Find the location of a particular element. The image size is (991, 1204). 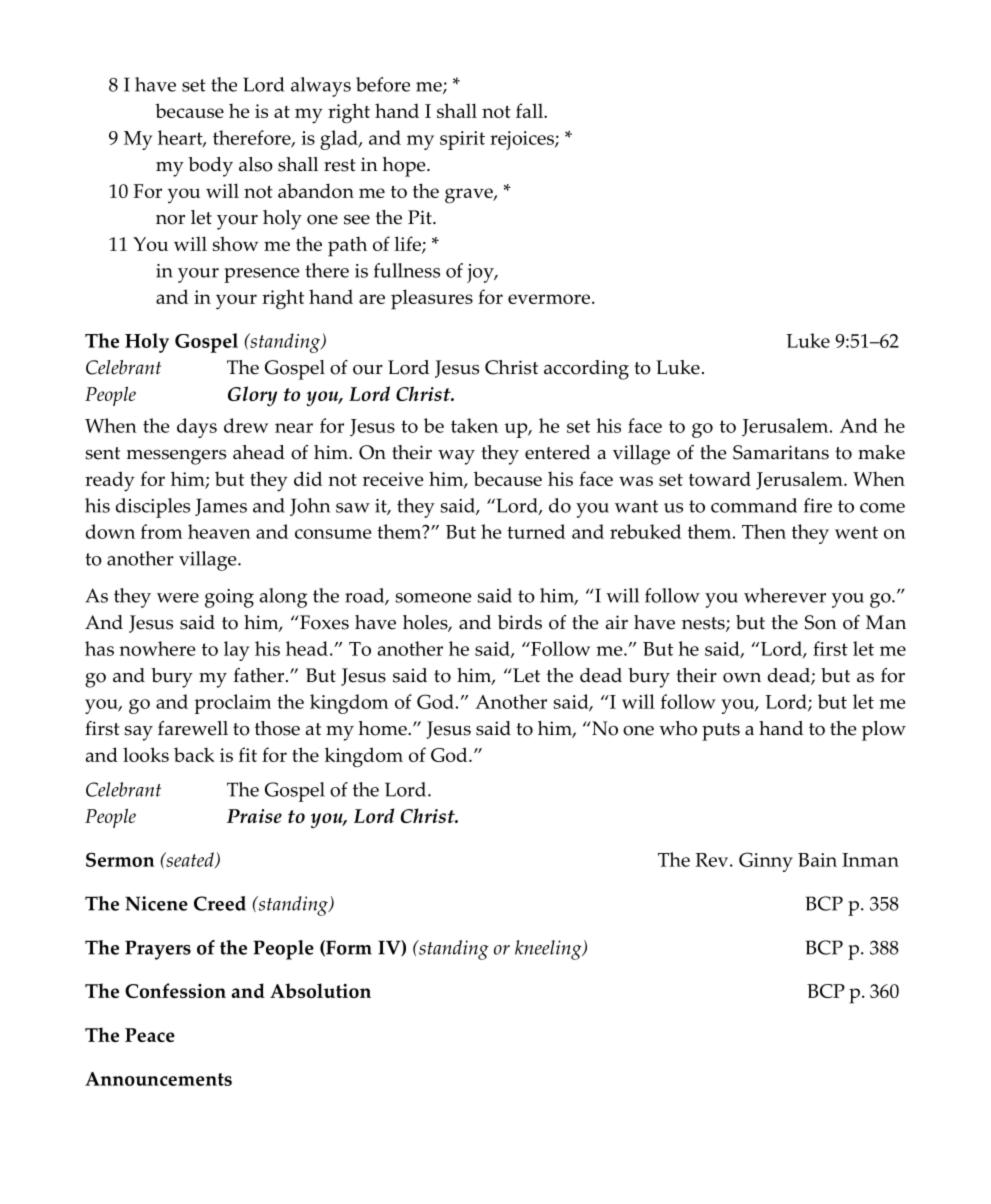

body is located at coordinates (210, 167).
